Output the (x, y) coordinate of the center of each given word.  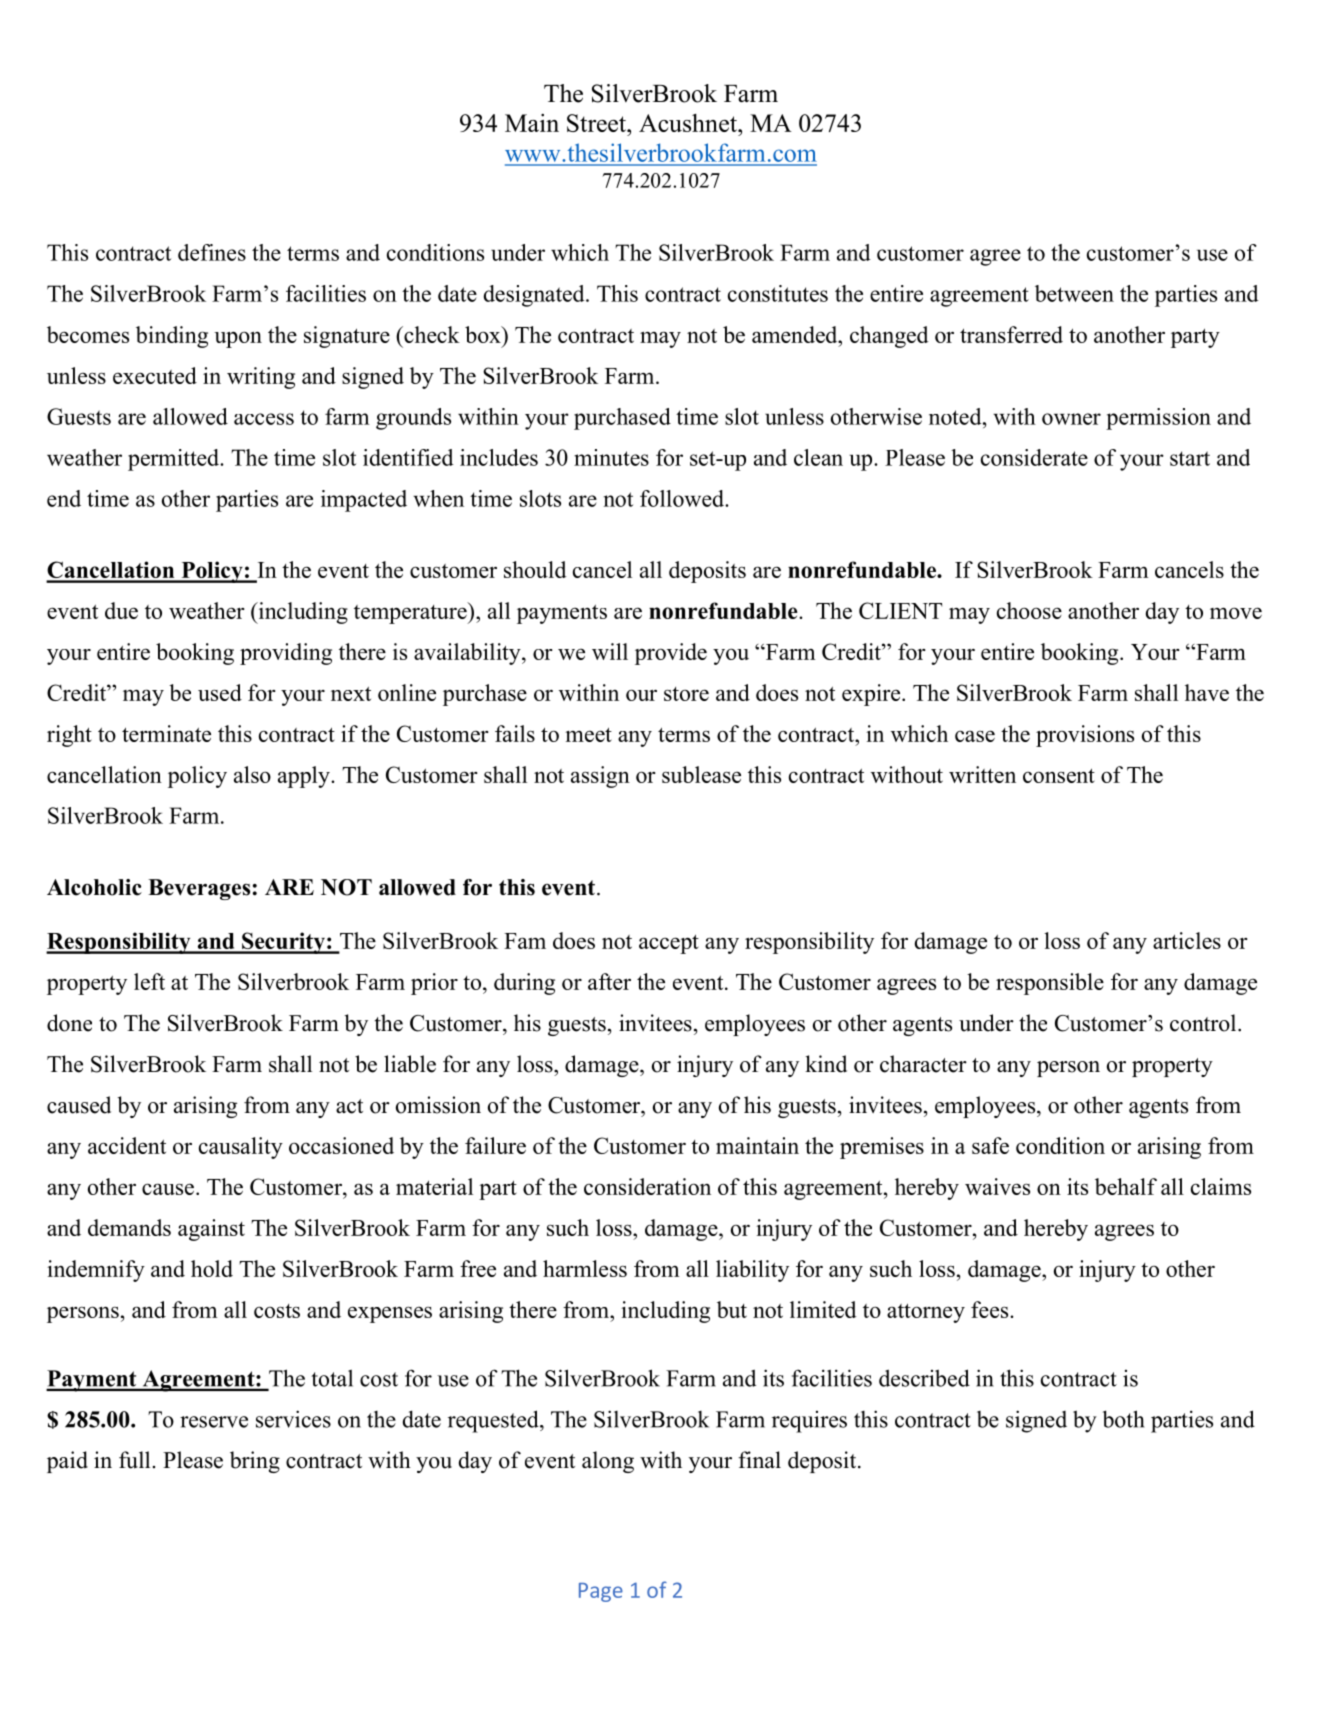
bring (255, 1462)
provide (671, 654)
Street (597, 123)
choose (1029, 610)
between (1074, 293)
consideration (647, 1186)
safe (990, 1145)
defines (212, 252)
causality (241, 1148)
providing (286, 654)
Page (601, 1592)
